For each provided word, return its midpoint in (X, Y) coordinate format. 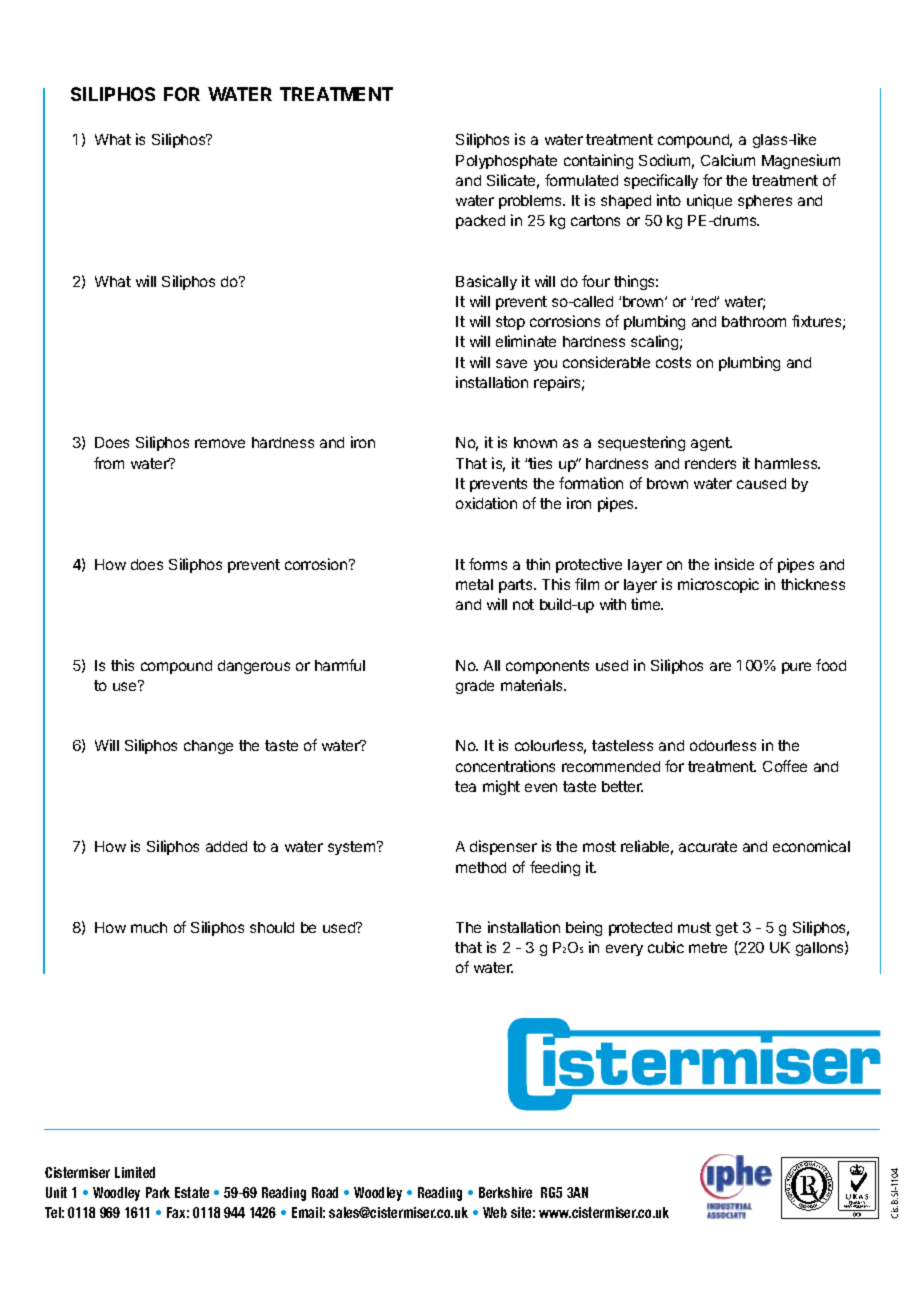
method (481, 867)
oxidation (486, 503)
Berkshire (505, 1192)
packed (480, 222)
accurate (708, 846)
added (226, 846)
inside (734, 564)
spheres (765, 202)
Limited (135, 1172)
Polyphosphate (506, 162)
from (109, 463)
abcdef (830, 1188)
